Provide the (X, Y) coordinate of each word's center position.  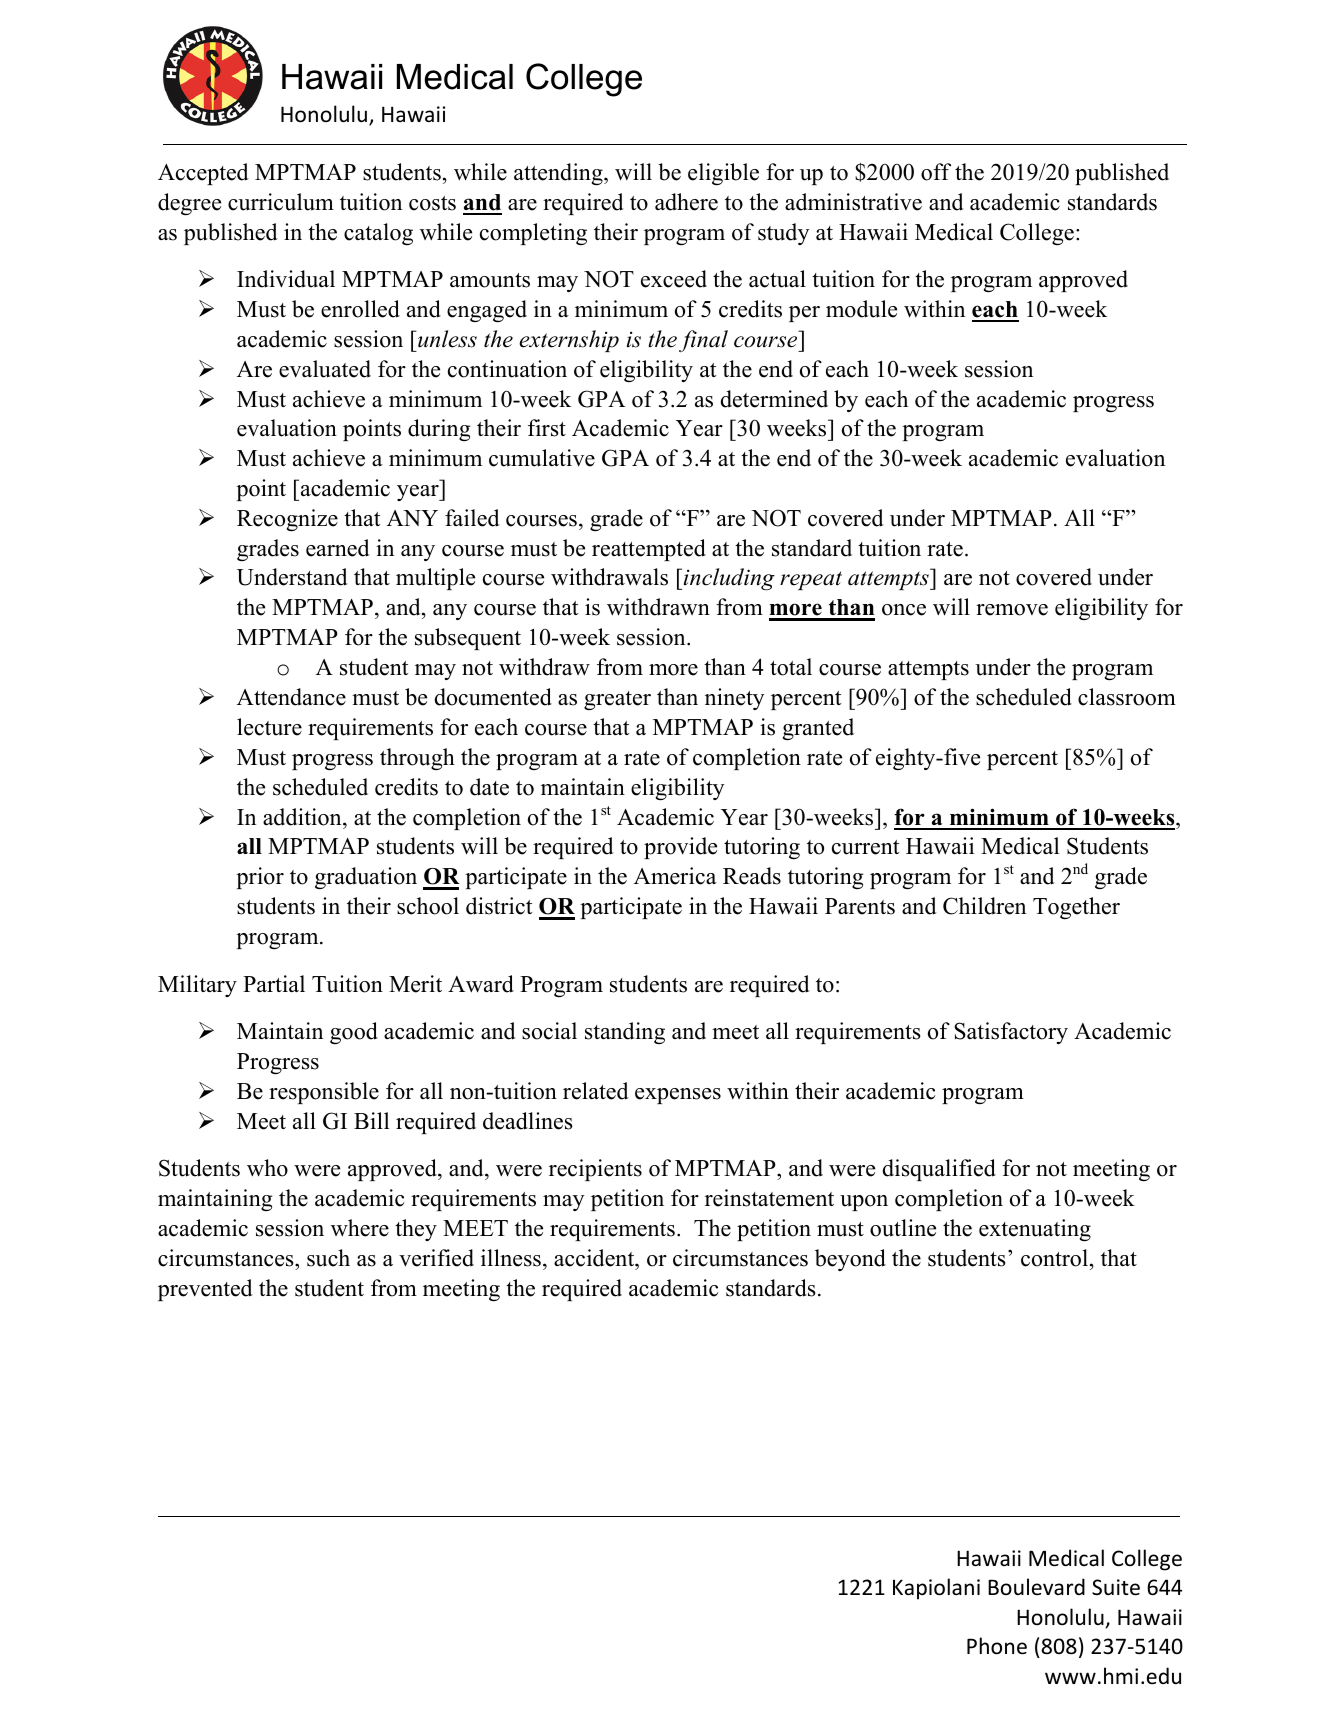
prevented (205, 1290)
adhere (686, 202)
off (936, 172)
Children (984, 906)
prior (260, 878)
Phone (997, 1646)
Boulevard (1036, 1586)
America (675, 876)
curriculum (281, 202)
